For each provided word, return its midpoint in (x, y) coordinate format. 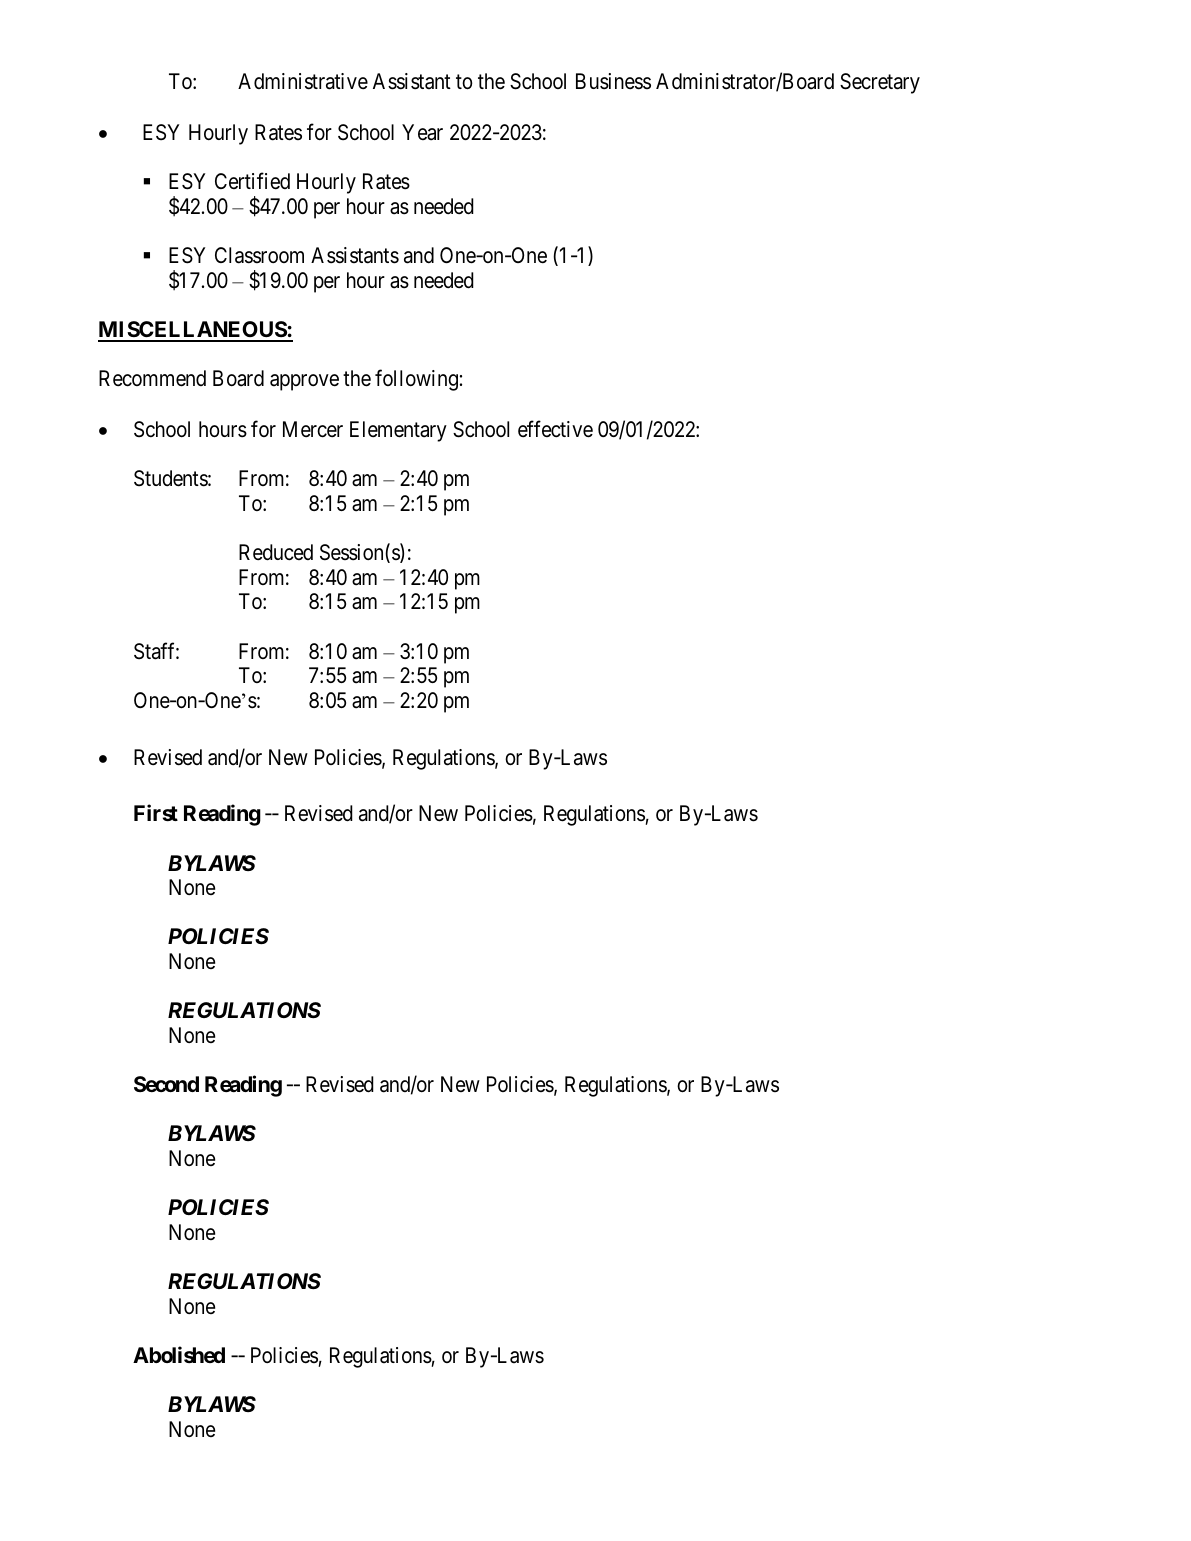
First (156, 813)
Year (422, 132)
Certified (252, 181)
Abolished (179, 1354)
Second (166, 1084)
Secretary (880, 83)
